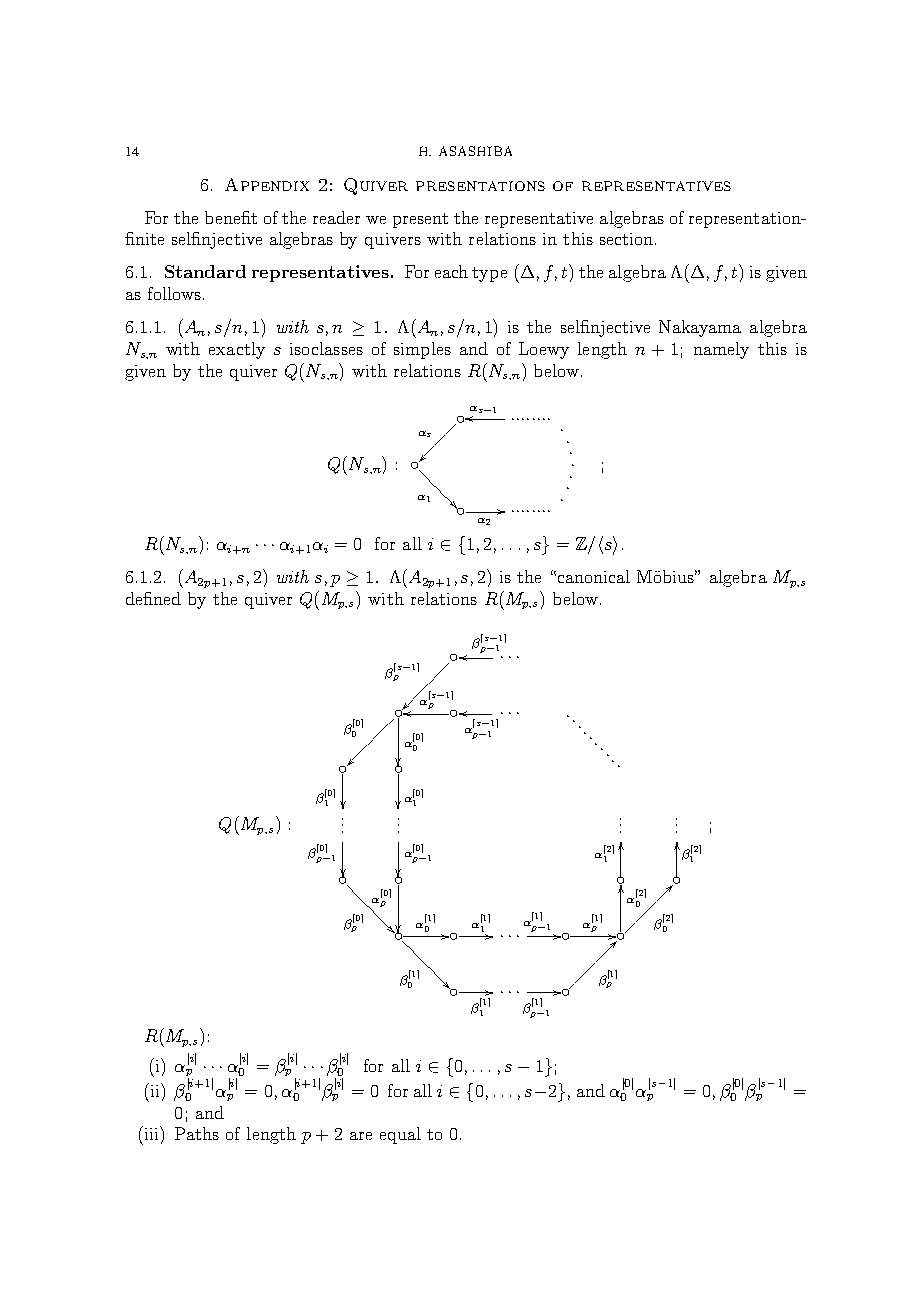  What do you see at coordinates (489, 274) in the page?
I see `type` at bounding box center [489, 274].
